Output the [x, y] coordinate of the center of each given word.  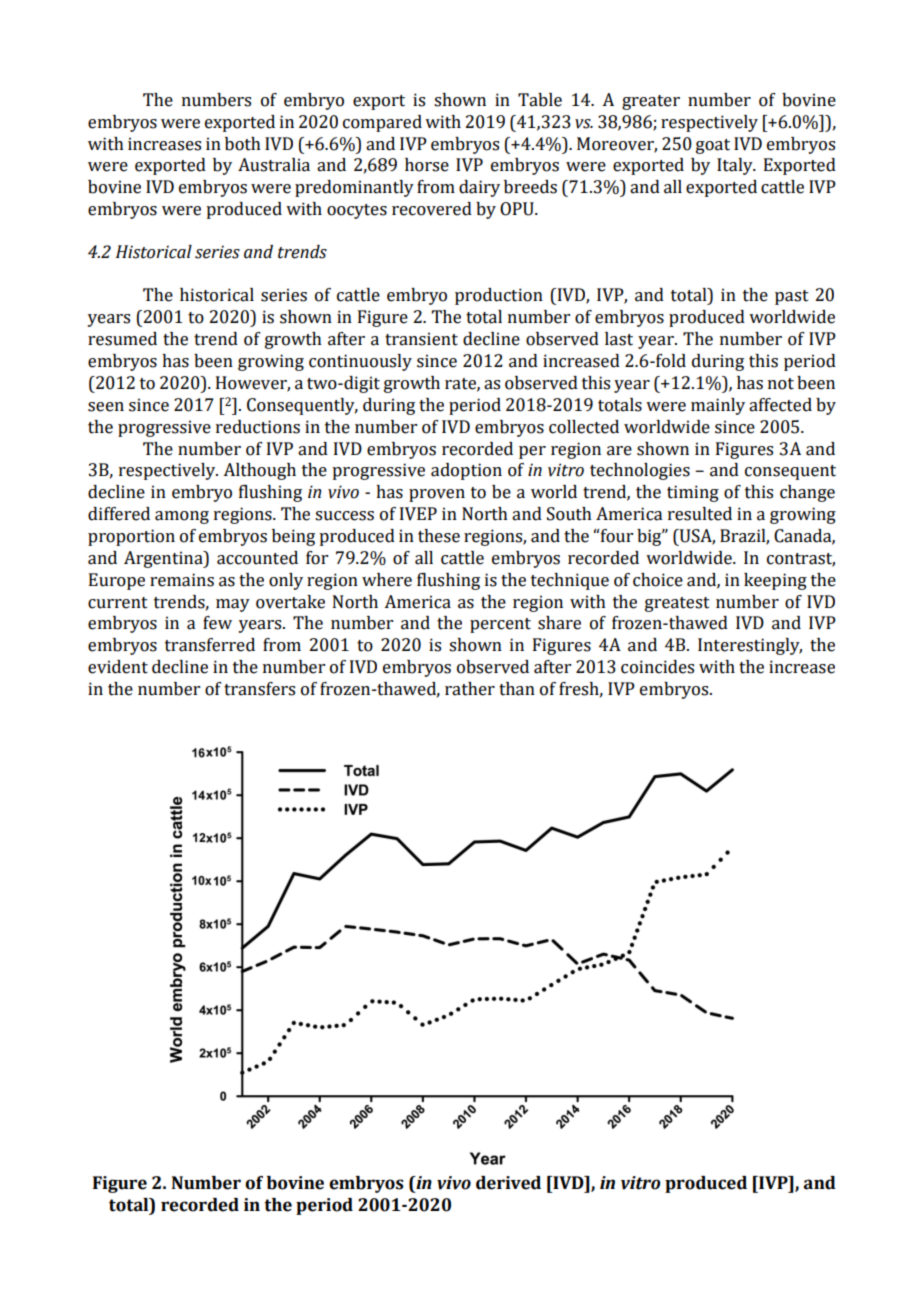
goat [713, 146]
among [182, 517]
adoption [466, 471]
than [517, 689]
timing [693, 493]
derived [508, 1183]
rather [470, 689]
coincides [657, 667]
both [243, 144]
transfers [259, 689]
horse [427, 165]
